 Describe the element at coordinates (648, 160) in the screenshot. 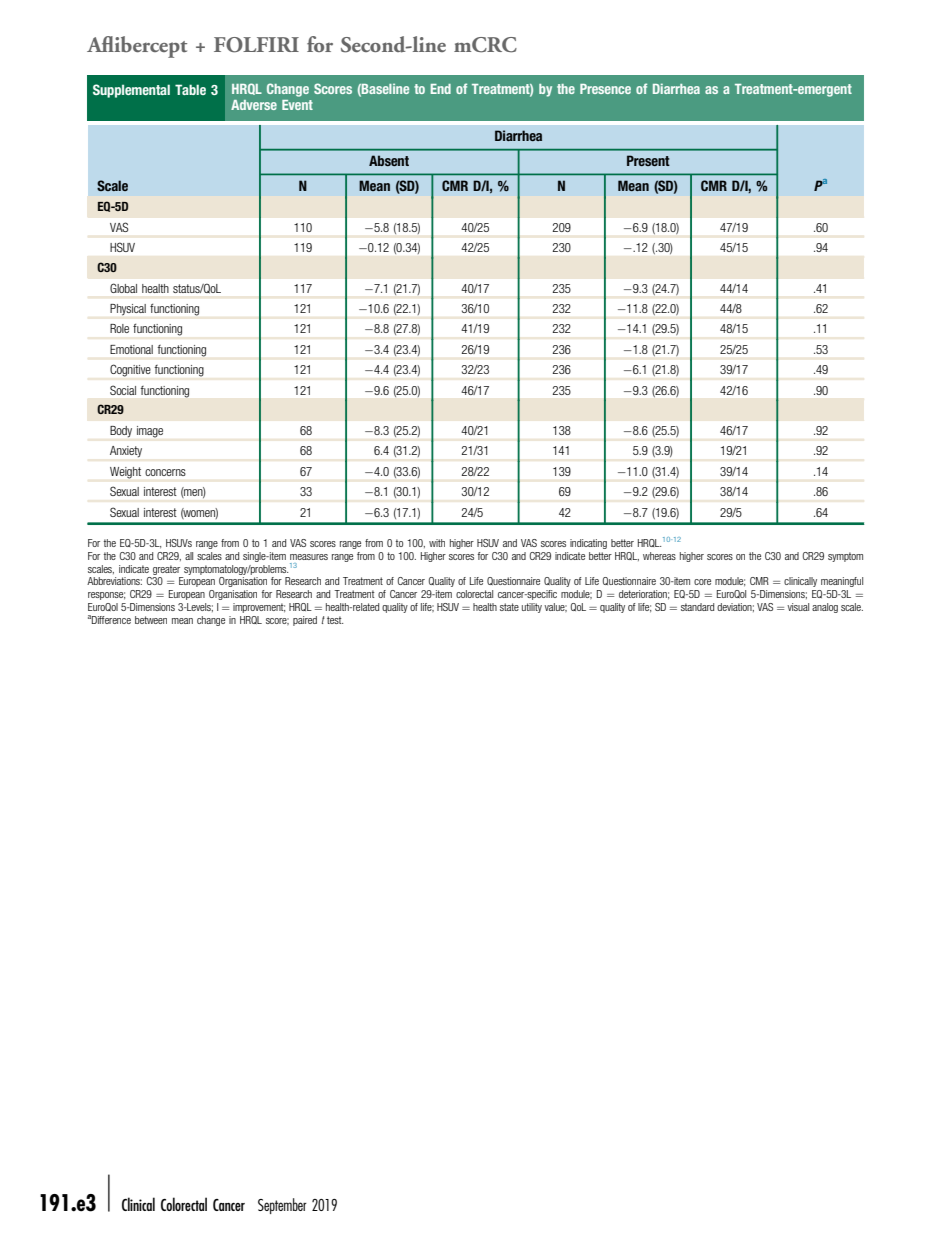

I see `Present` at that location.
